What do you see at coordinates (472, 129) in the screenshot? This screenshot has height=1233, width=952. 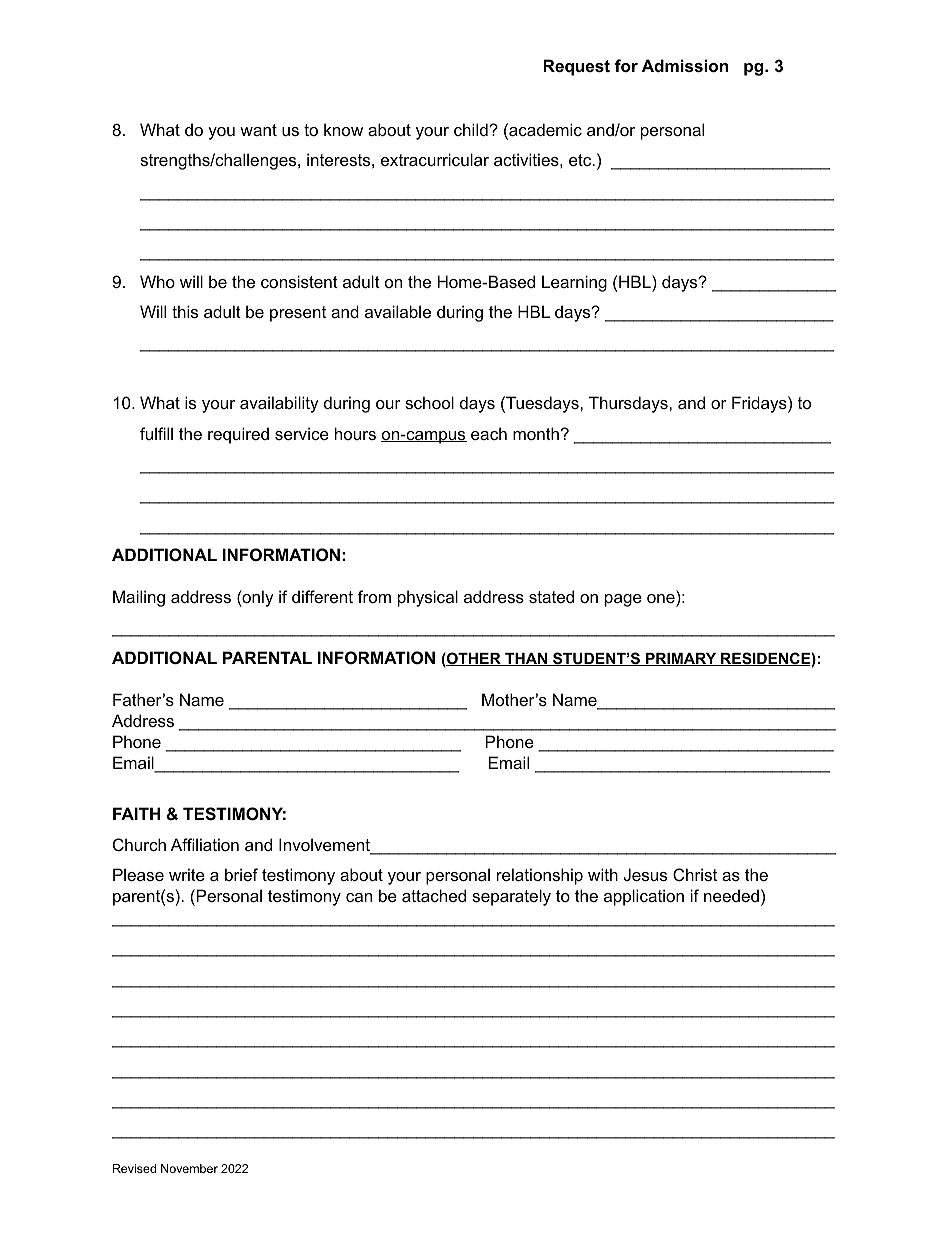 I see `child` at bounding box center [472, 129].
